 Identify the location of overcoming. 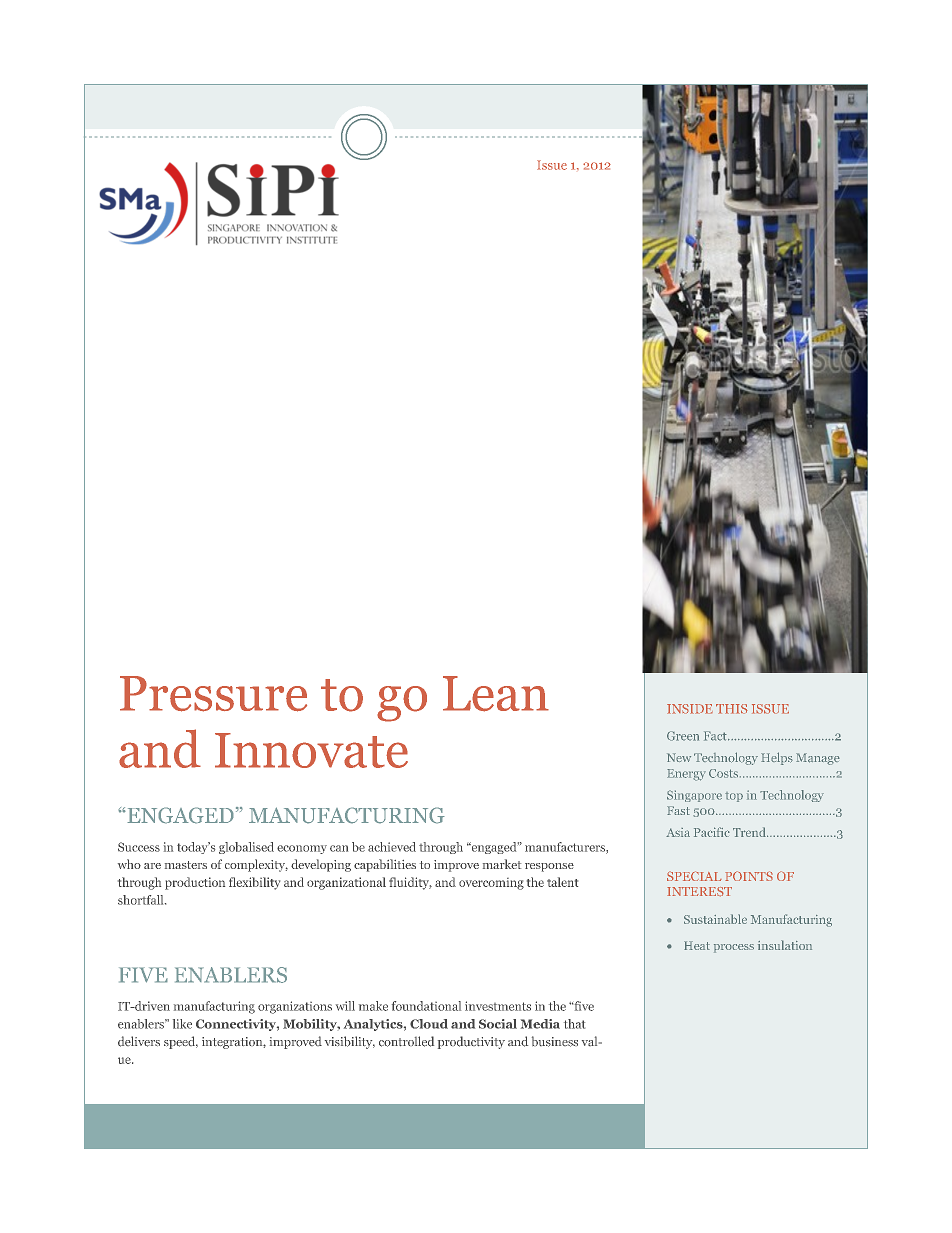
(491, 884).
